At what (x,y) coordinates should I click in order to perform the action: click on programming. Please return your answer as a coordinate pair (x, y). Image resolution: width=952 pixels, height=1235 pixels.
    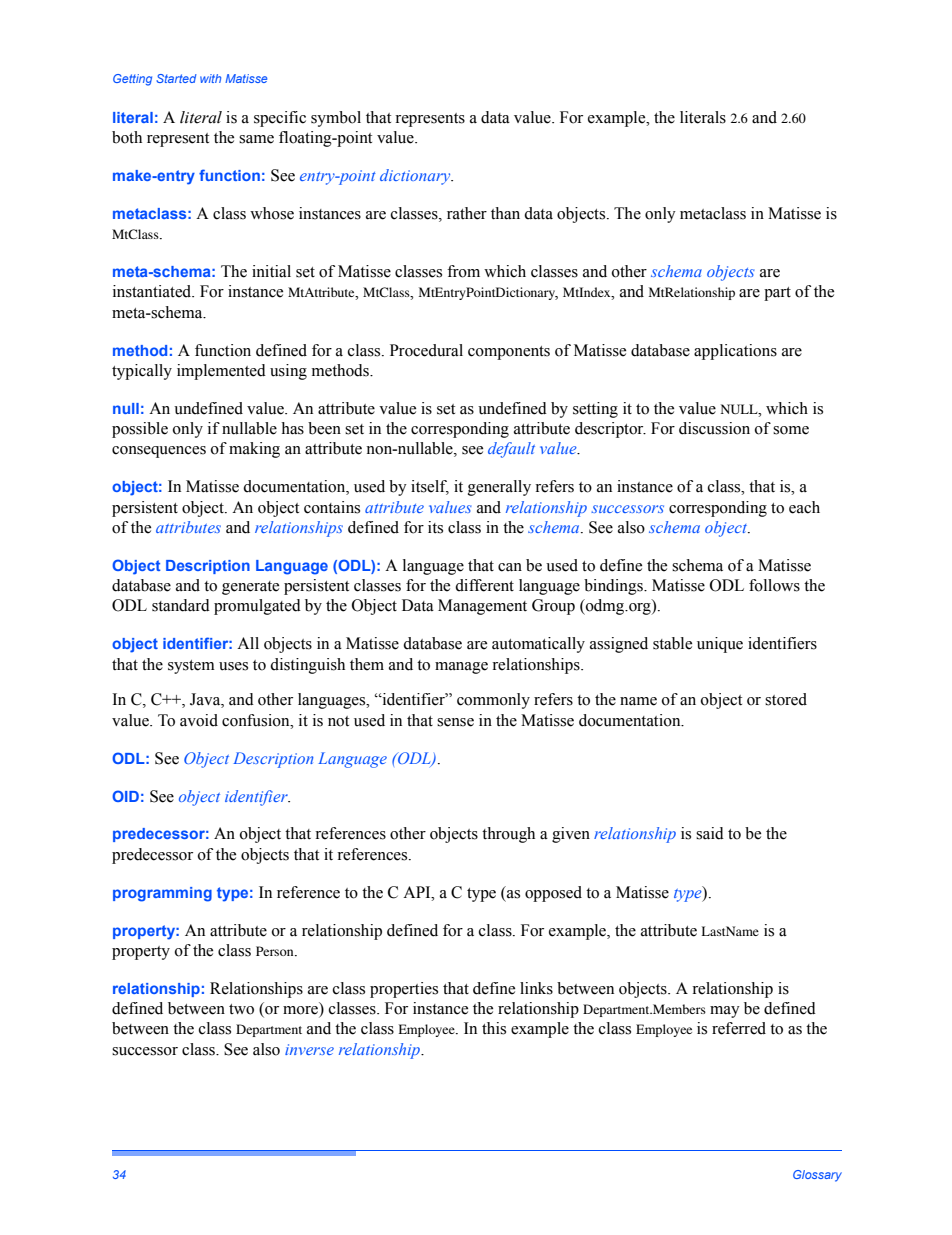
    Looking at the image, I should click on (162, 894).
